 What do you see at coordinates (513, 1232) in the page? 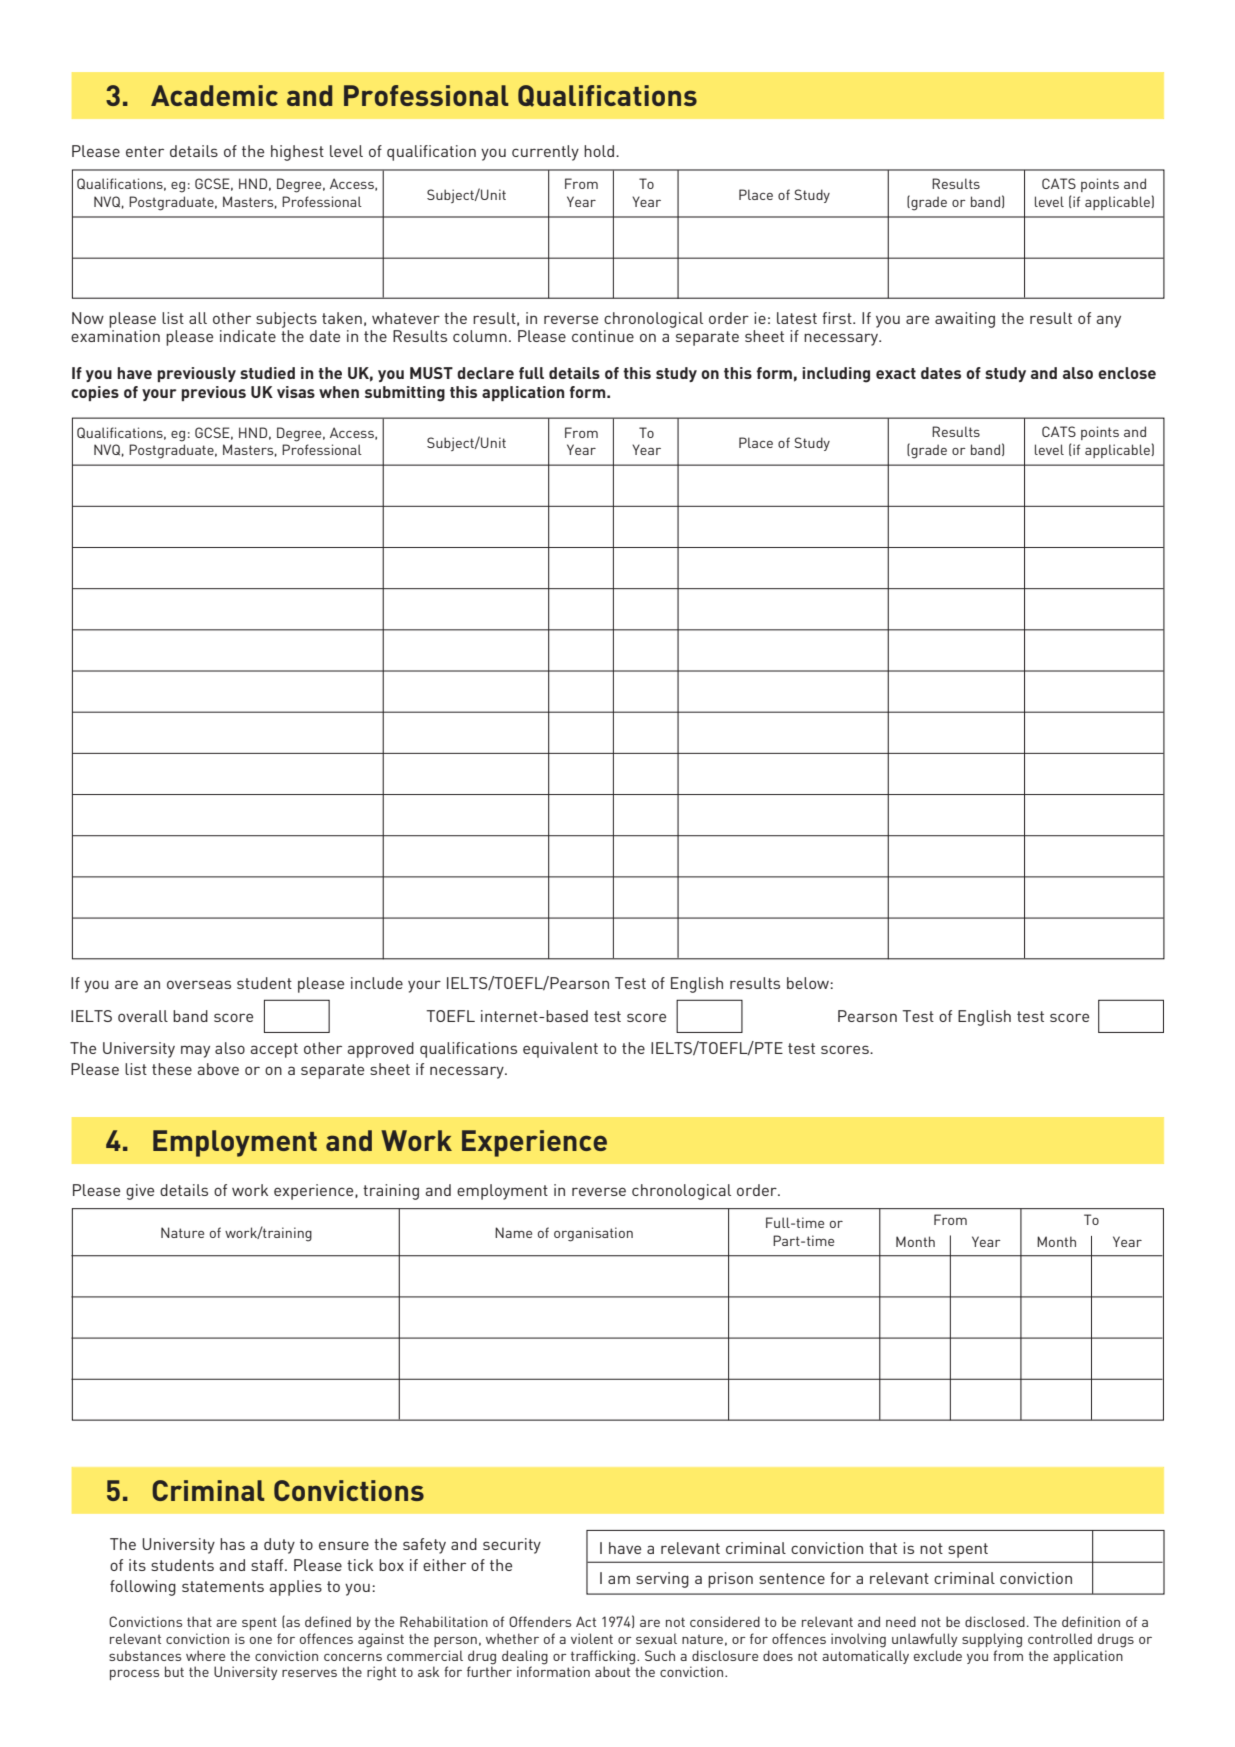
I see `Name` at bounding box center [513, 1232].
